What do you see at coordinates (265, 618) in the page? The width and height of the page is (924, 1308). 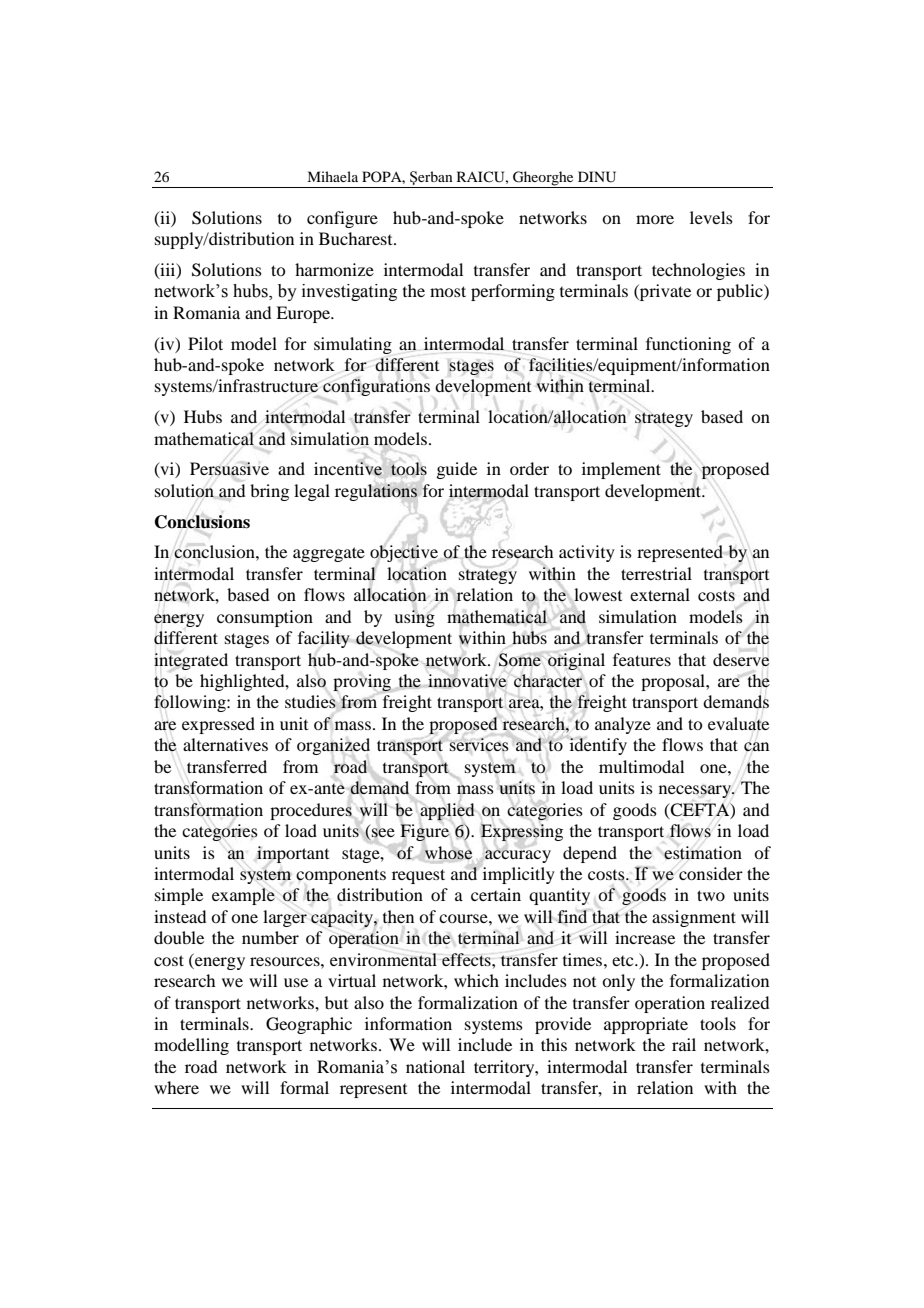 I see `consumption` at bounding box center [265, 618].
